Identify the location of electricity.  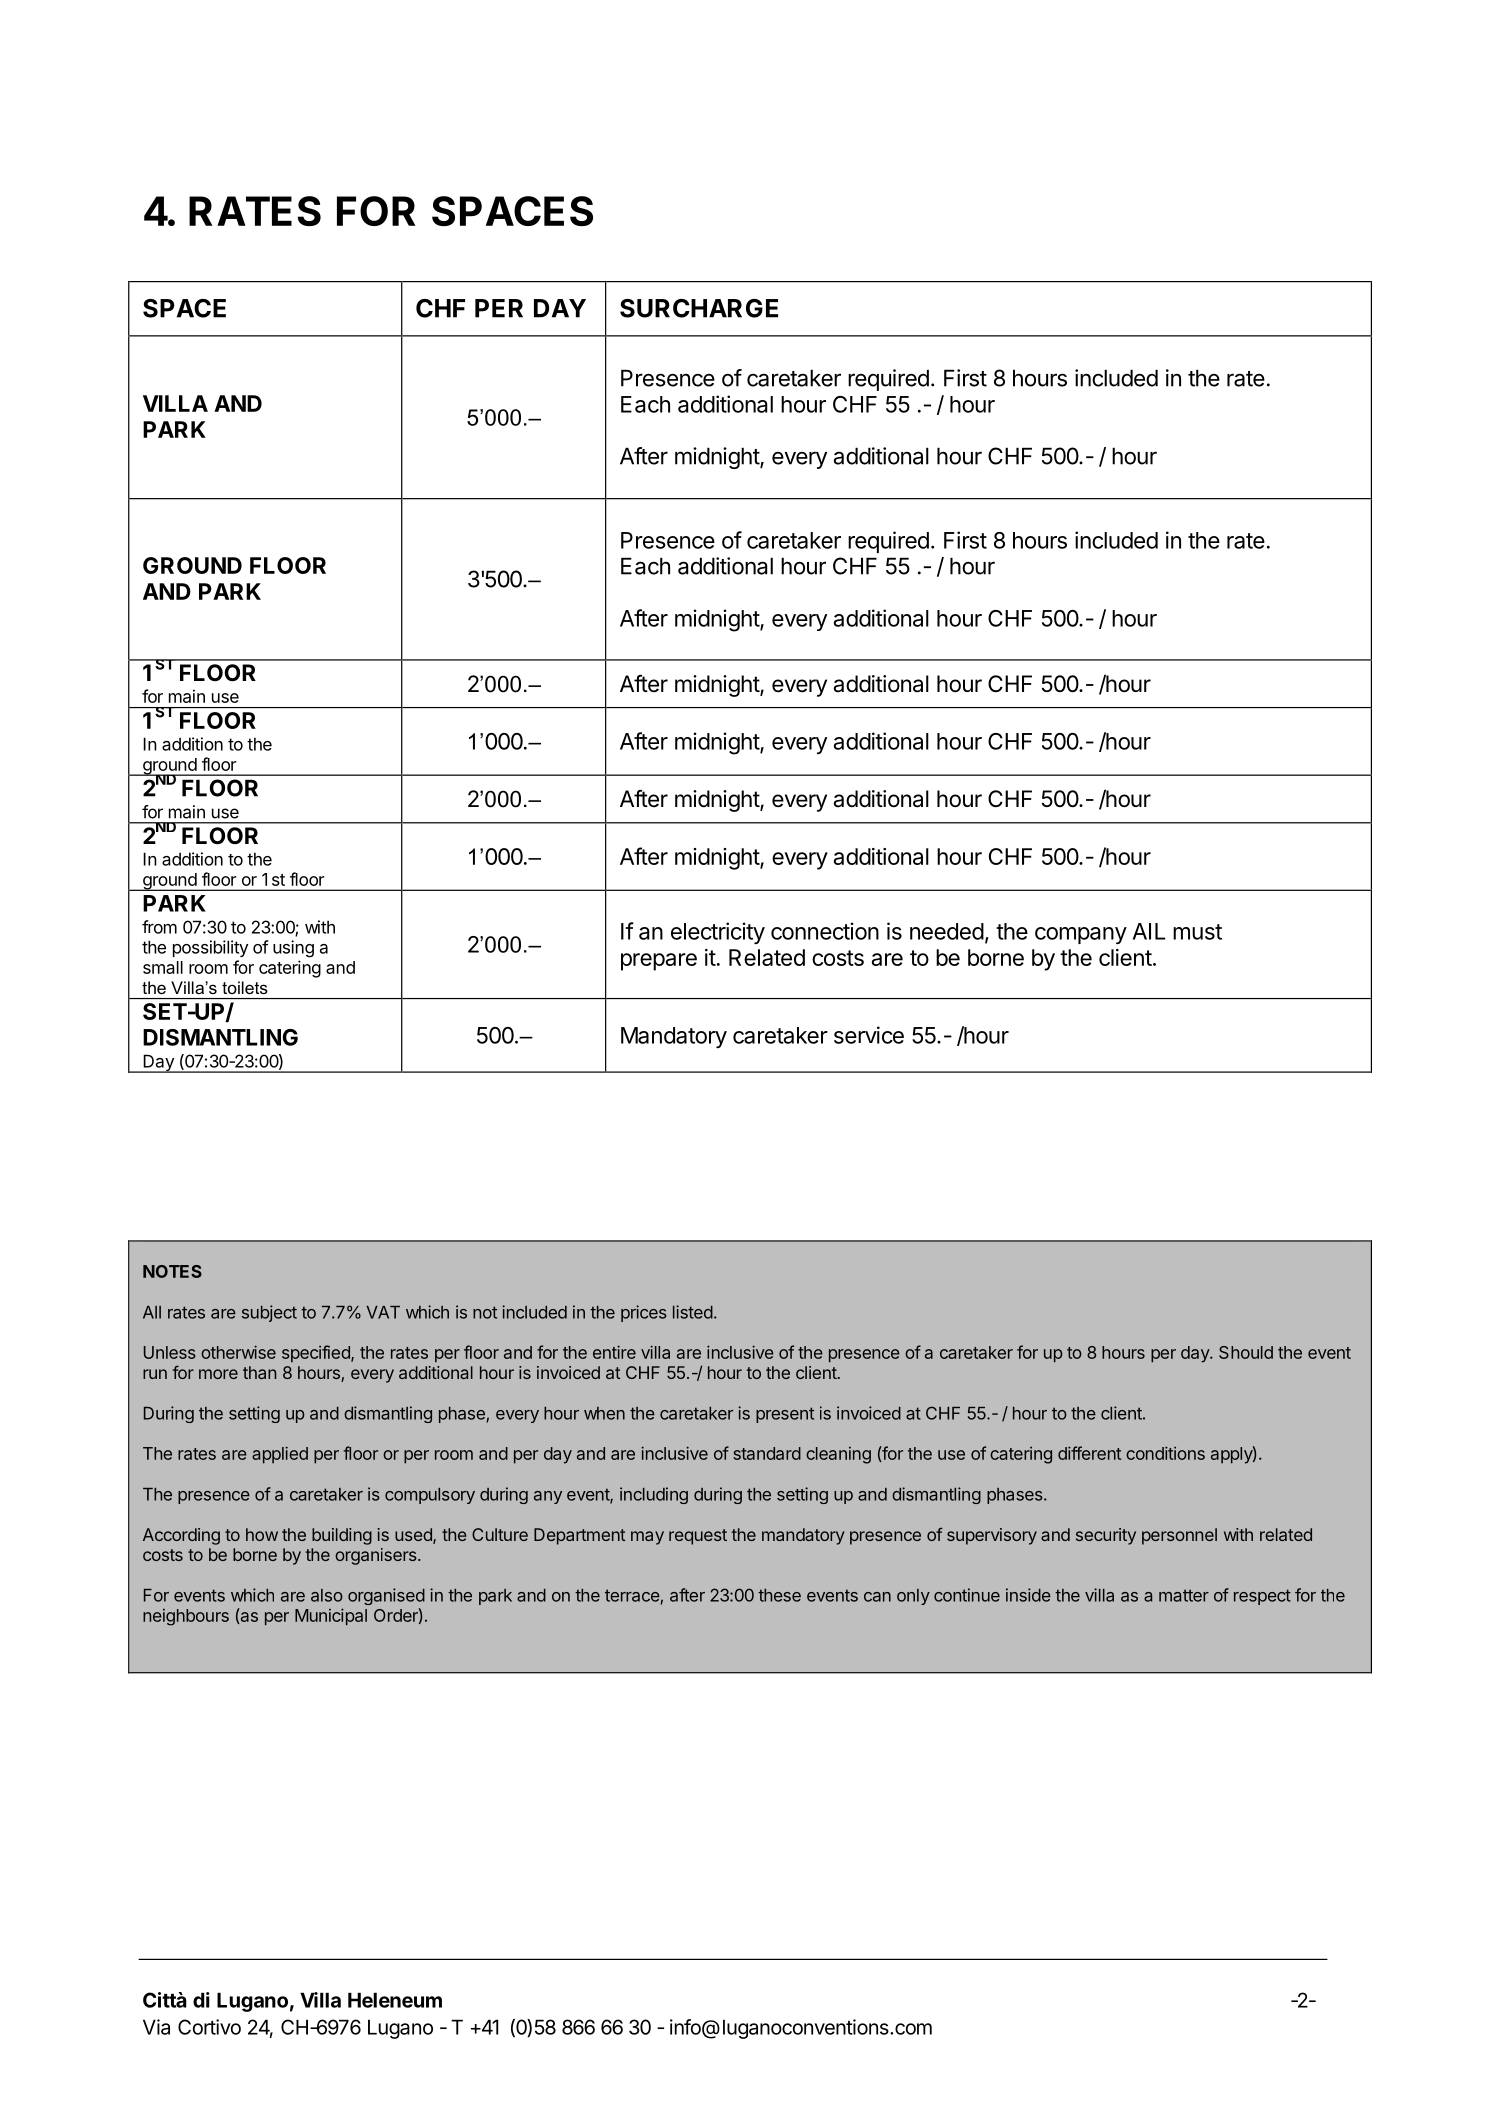
(718, 933).
